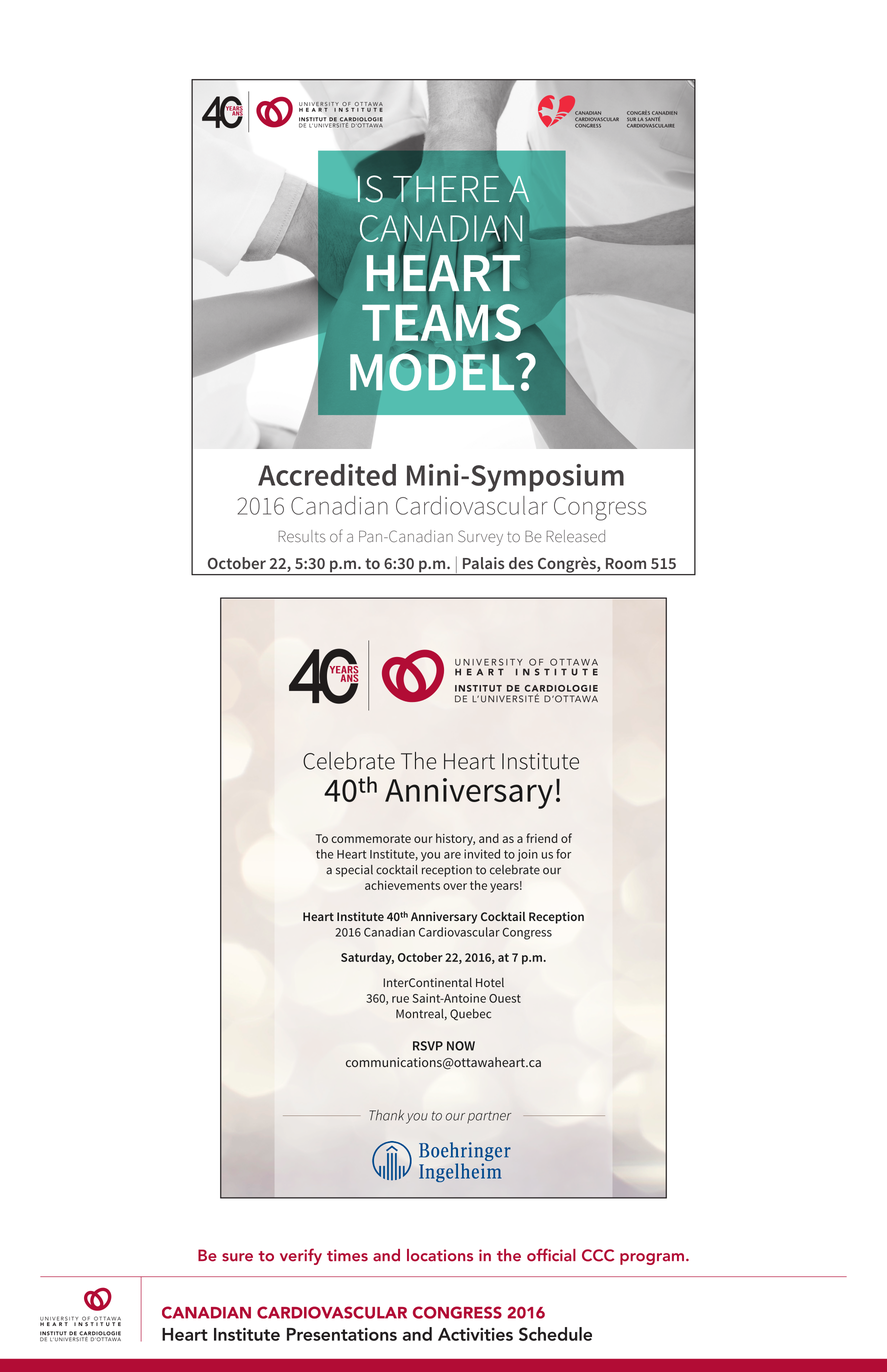 The height and width of the screenshot is (1372, 887). Describe the element at coordinates (480, 538) in the screenshot. I see `Survey` at that location.
